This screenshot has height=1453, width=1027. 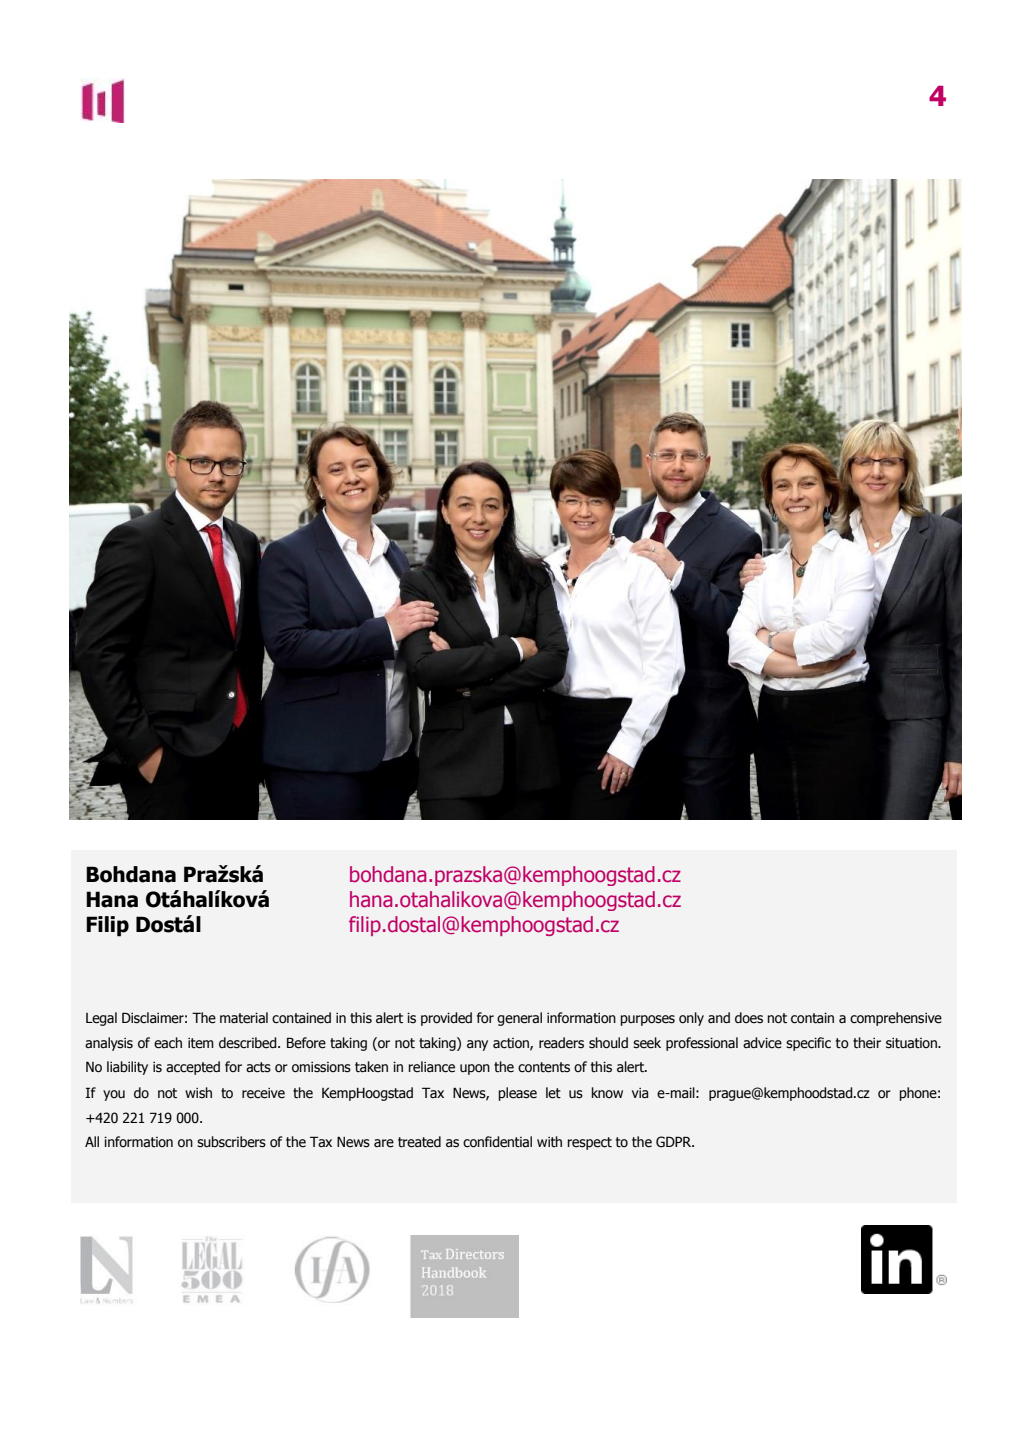 I want to click on specific, so click(x=808, y=1044).
